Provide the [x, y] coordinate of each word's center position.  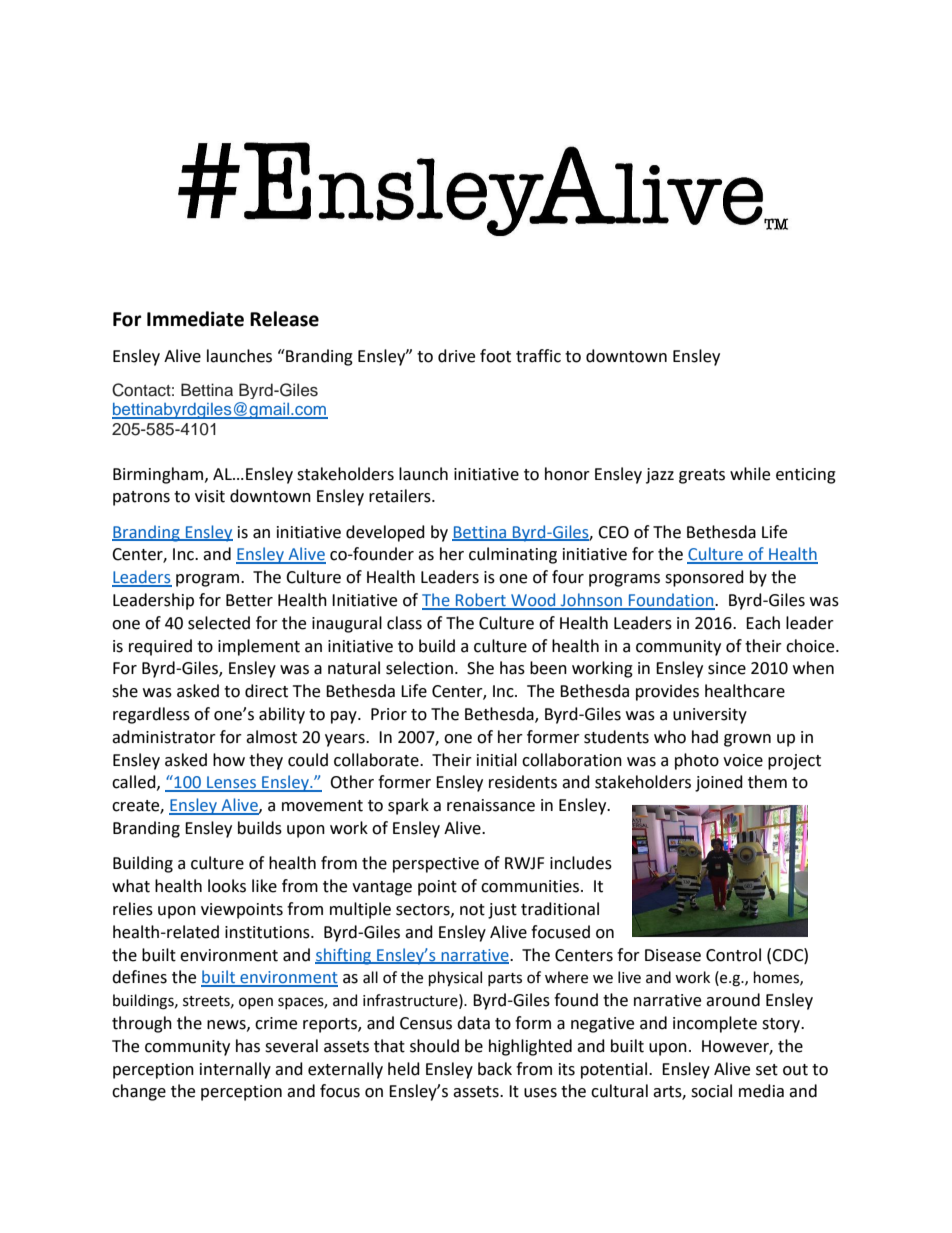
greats [702, 476]
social [711, 1091]
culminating [513, 555]
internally [235, 1070]
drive [456, 356]
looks [227, 886]
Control [733, 955]
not [472, 910]
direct [266, 691]
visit [210, 496]
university [710, 716]
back [495, 1069]
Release [284, 319]
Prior [389, 714]
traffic [538, 356]
